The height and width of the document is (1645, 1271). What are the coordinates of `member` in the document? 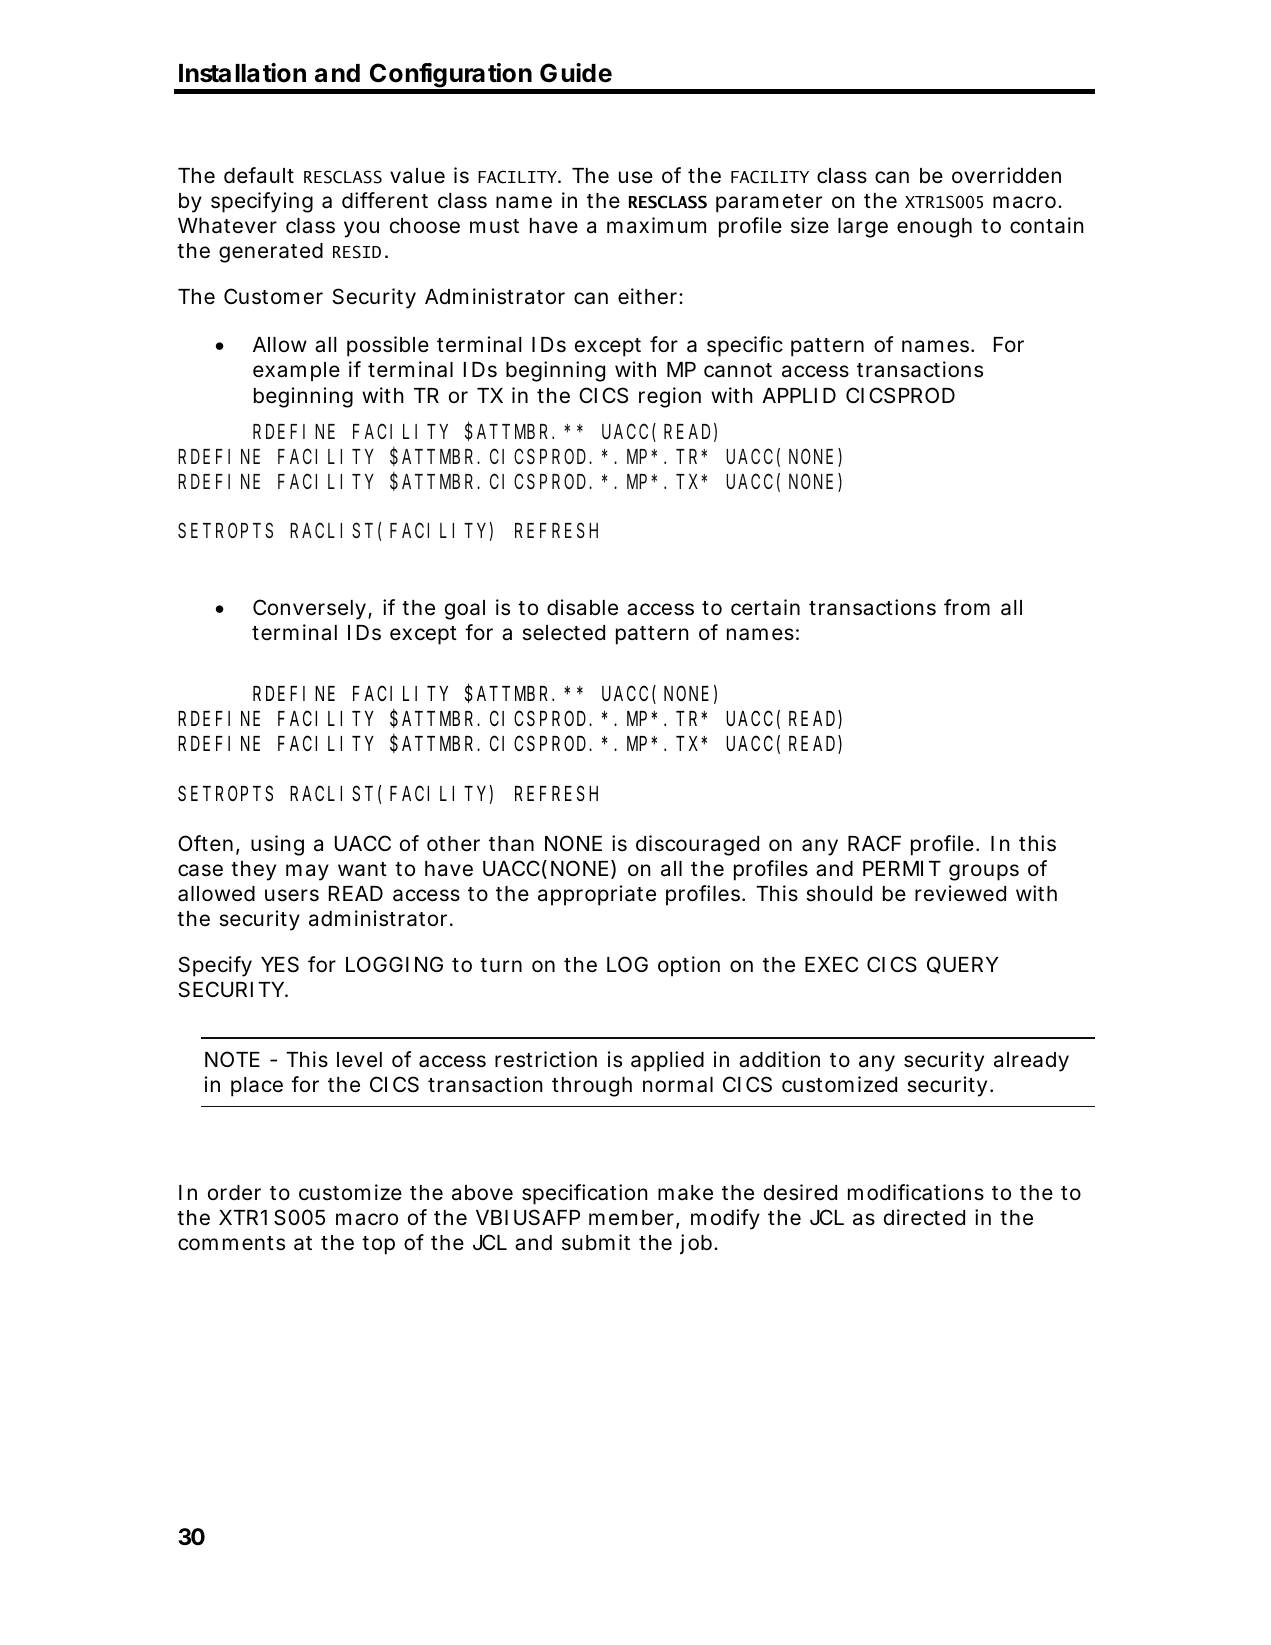 It's located at (631, 1218).
